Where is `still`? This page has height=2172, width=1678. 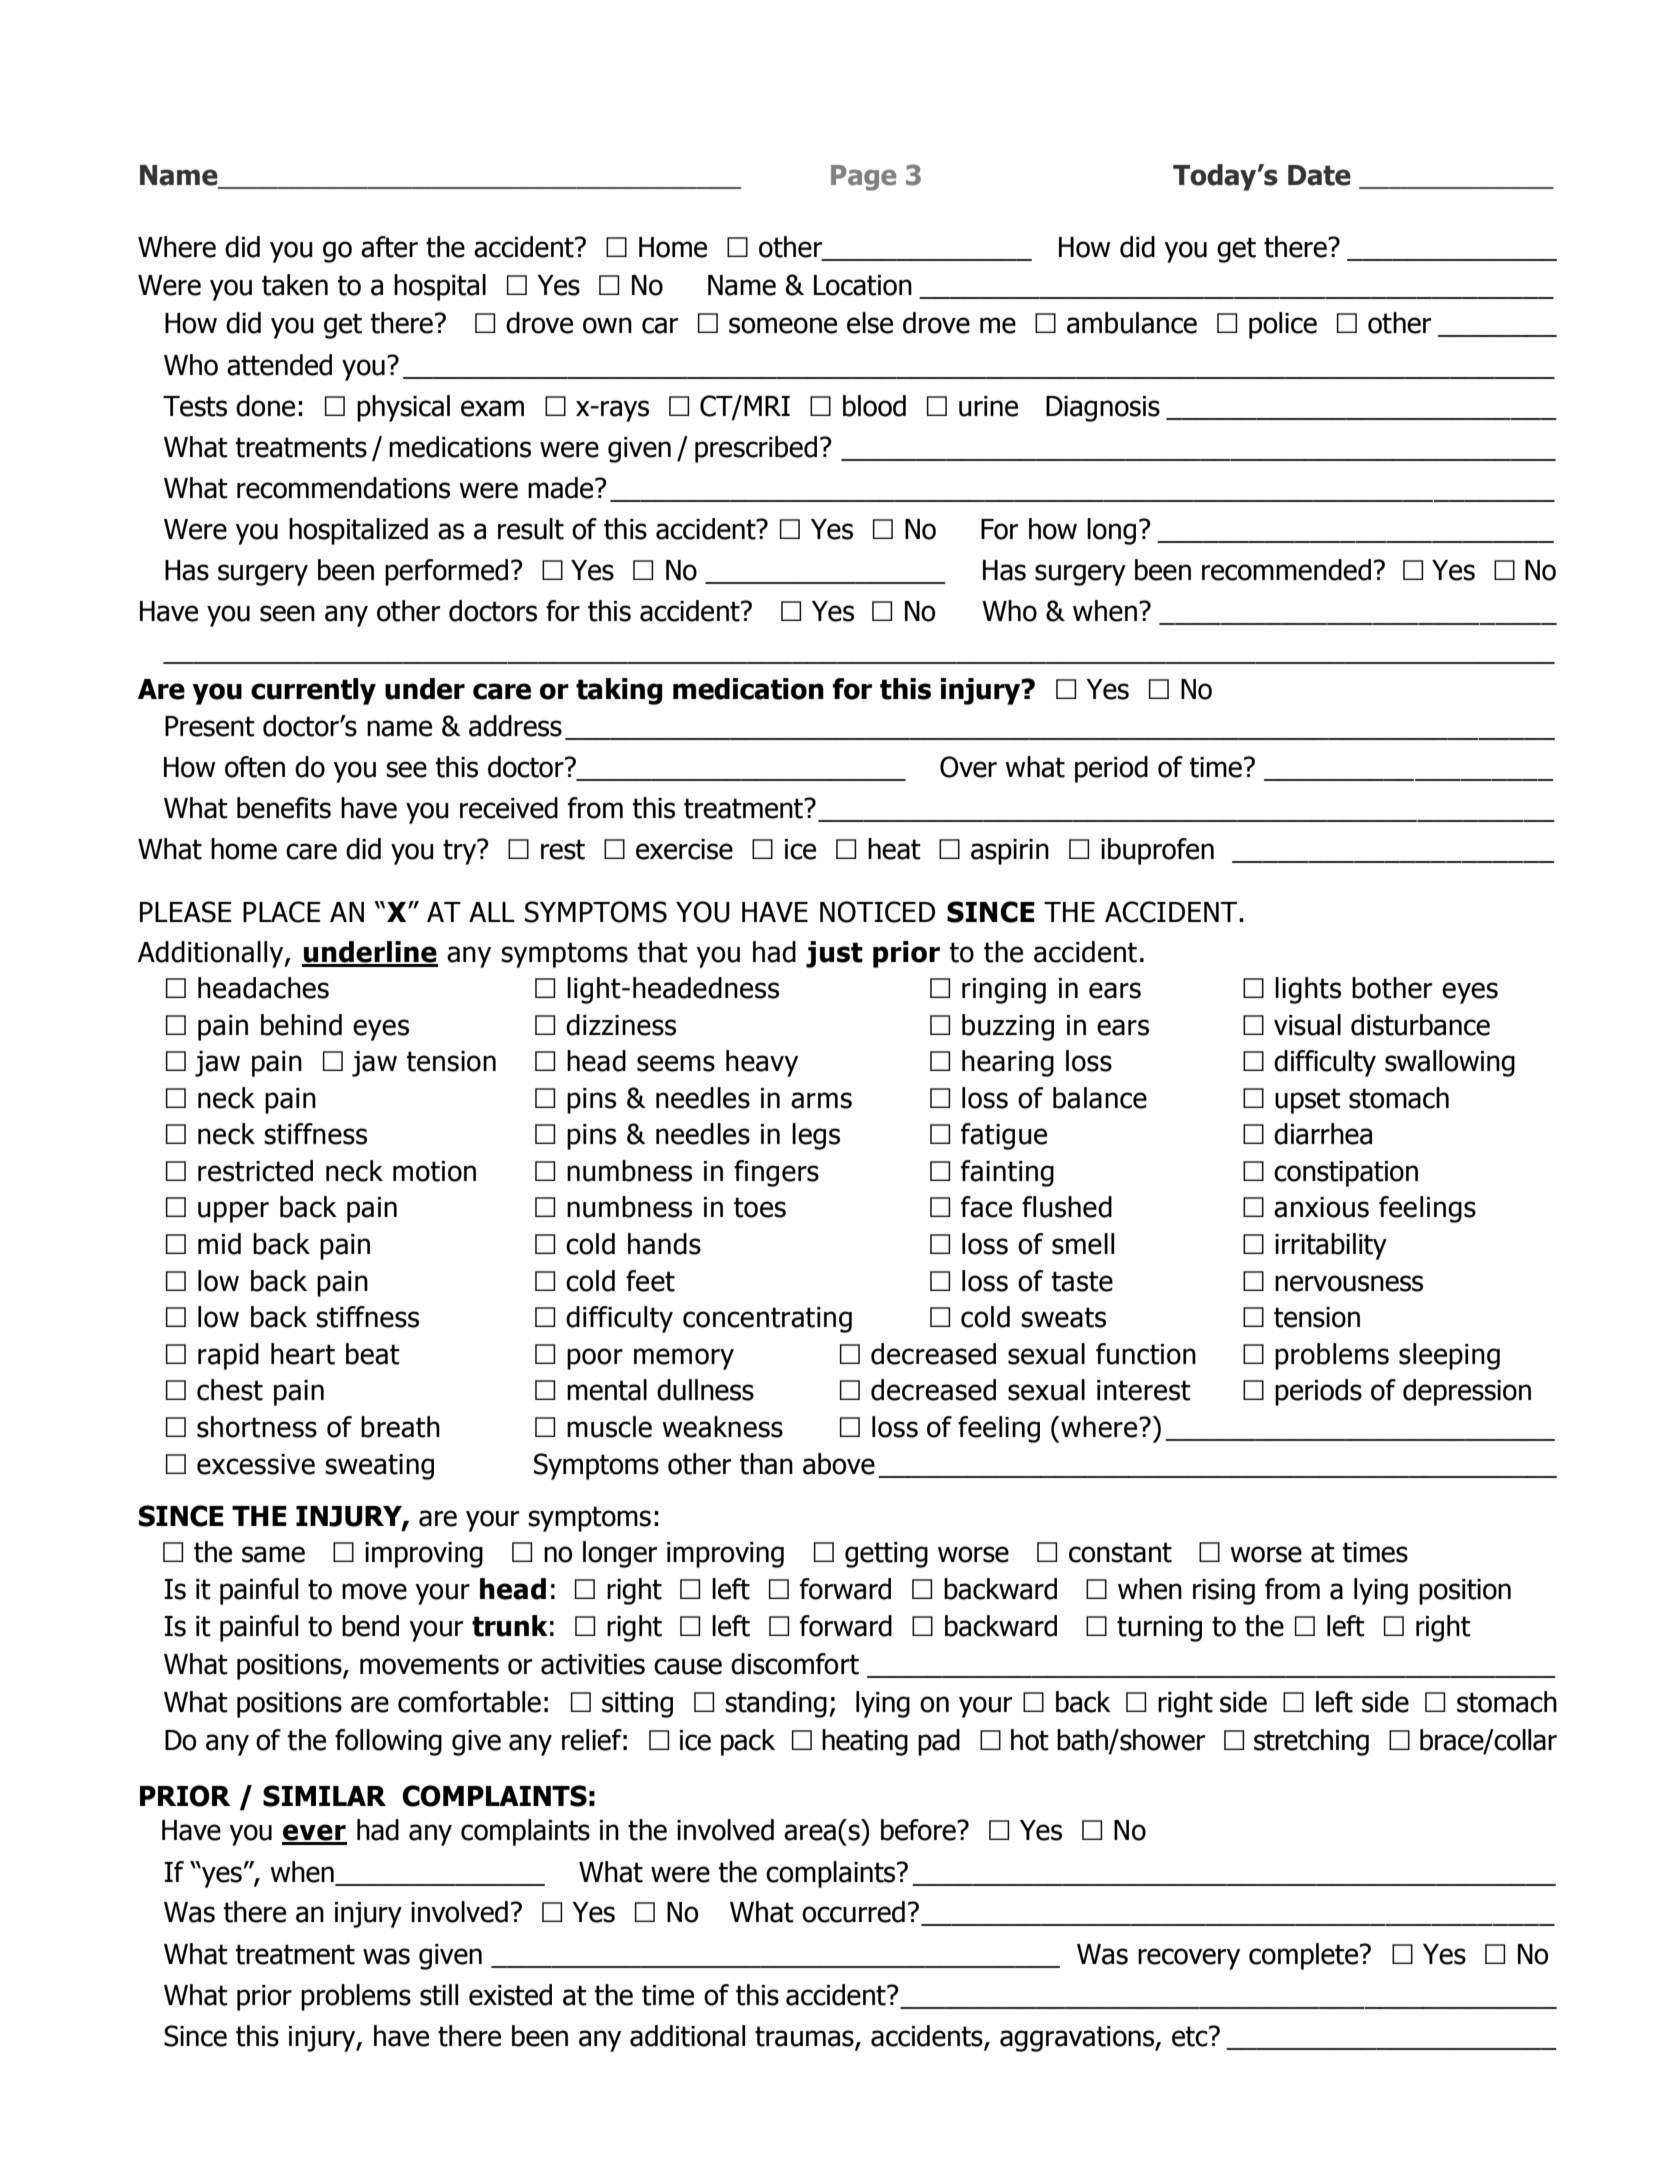 still is located at coordinates (439, 1995).
